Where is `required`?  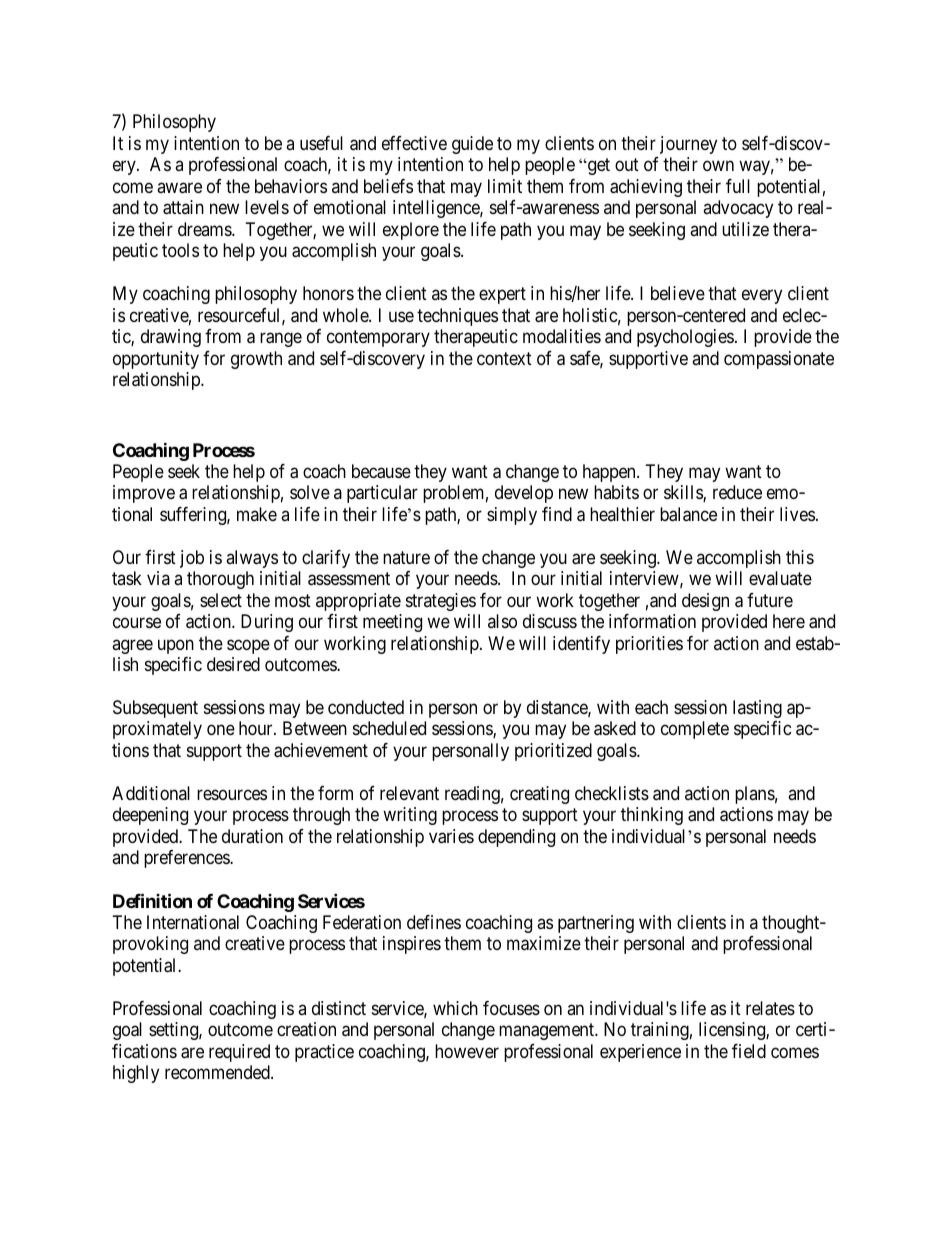
required is located at coordinates (239, 1053).
